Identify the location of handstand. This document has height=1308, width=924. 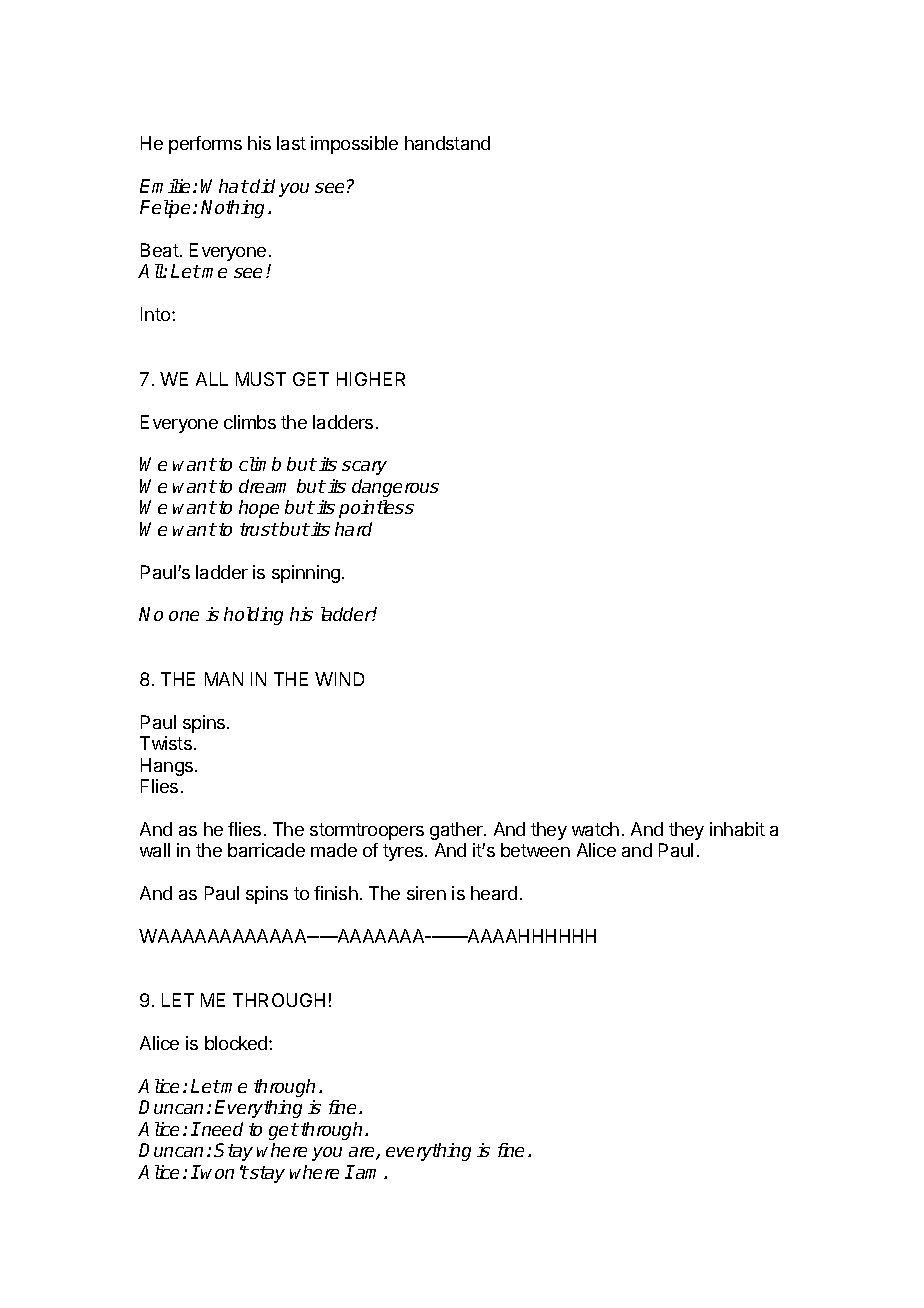
(447, 143).
